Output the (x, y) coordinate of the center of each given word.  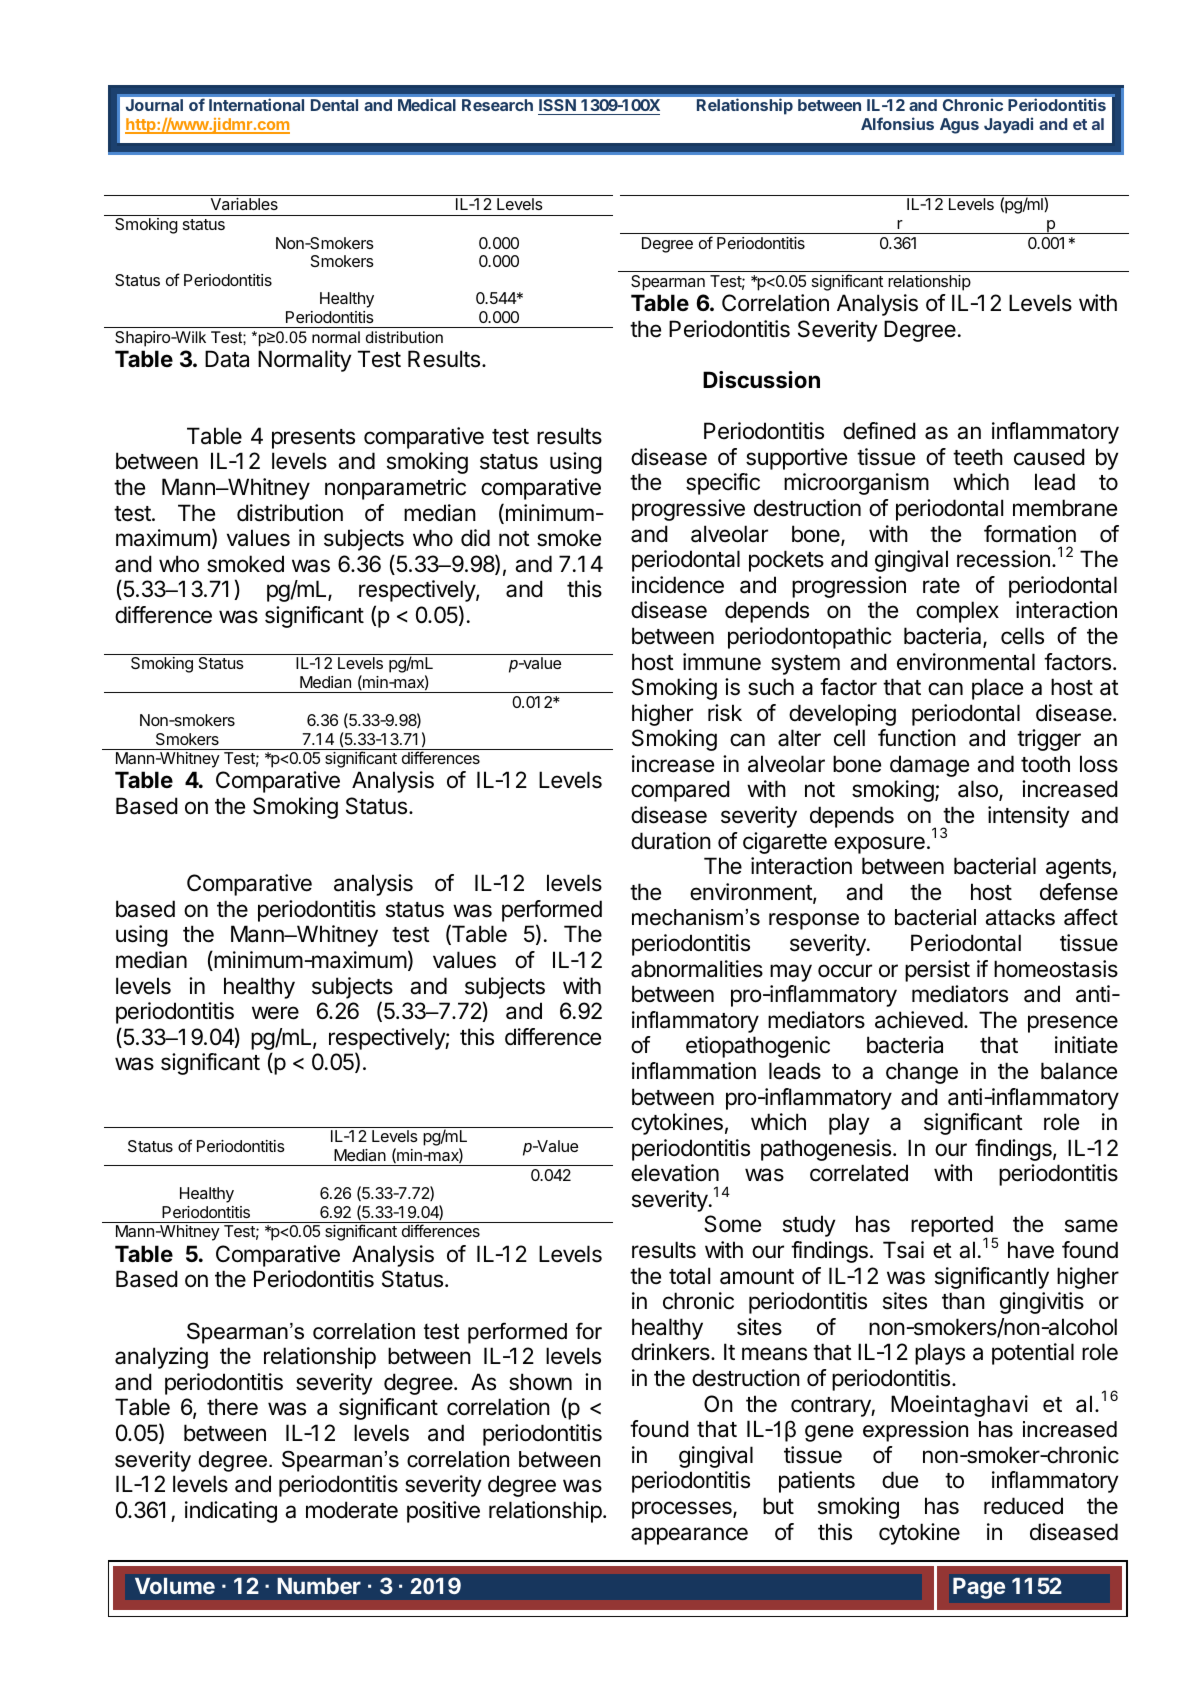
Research (497, 105)
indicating (231, 1512)
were (275, 1013)
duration (671, 841)
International (256, 104)
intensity (1028, 817)
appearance (689, 1536)
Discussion (761, 380)
